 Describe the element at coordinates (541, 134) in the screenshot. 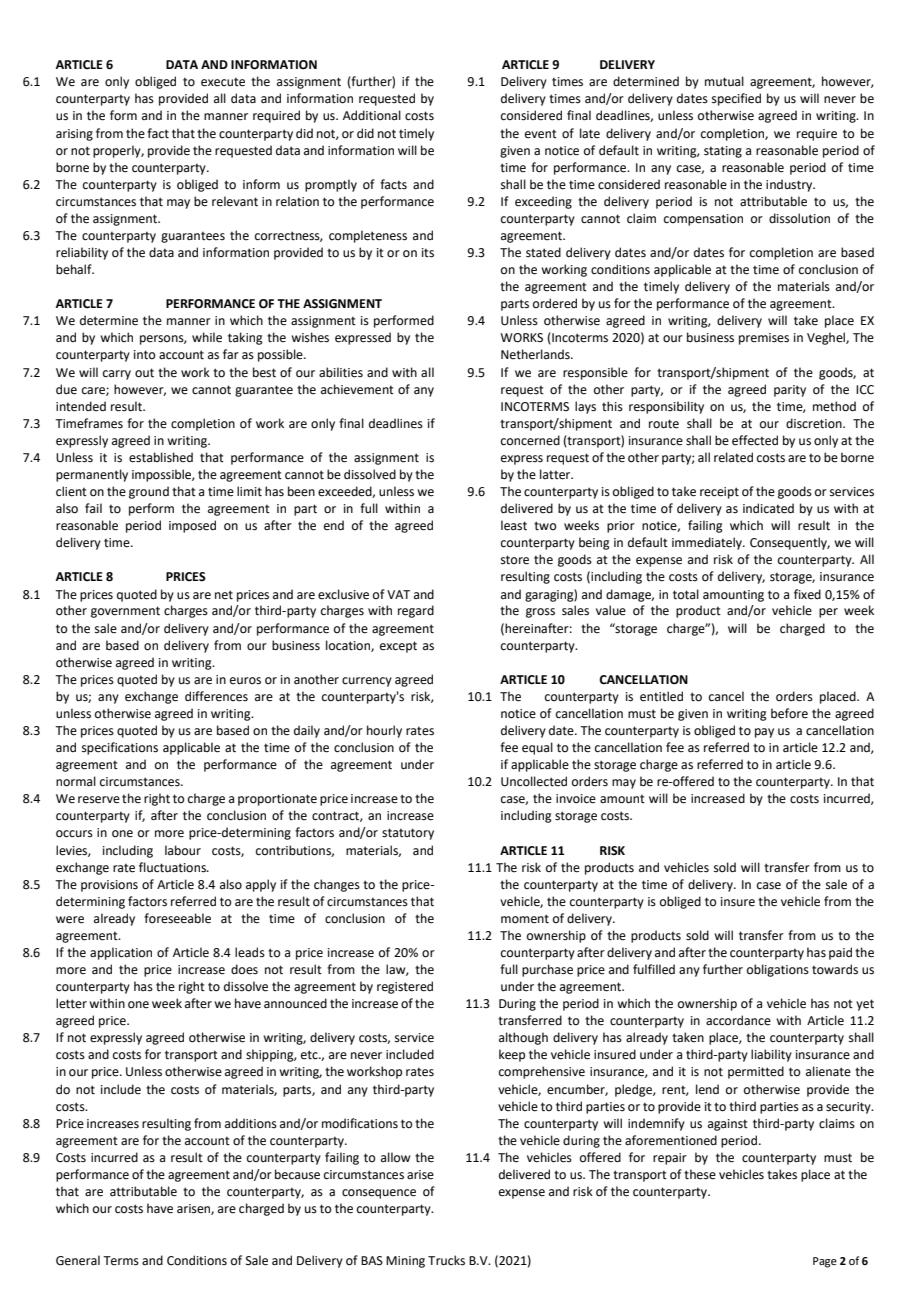

I see `event` at that location.
